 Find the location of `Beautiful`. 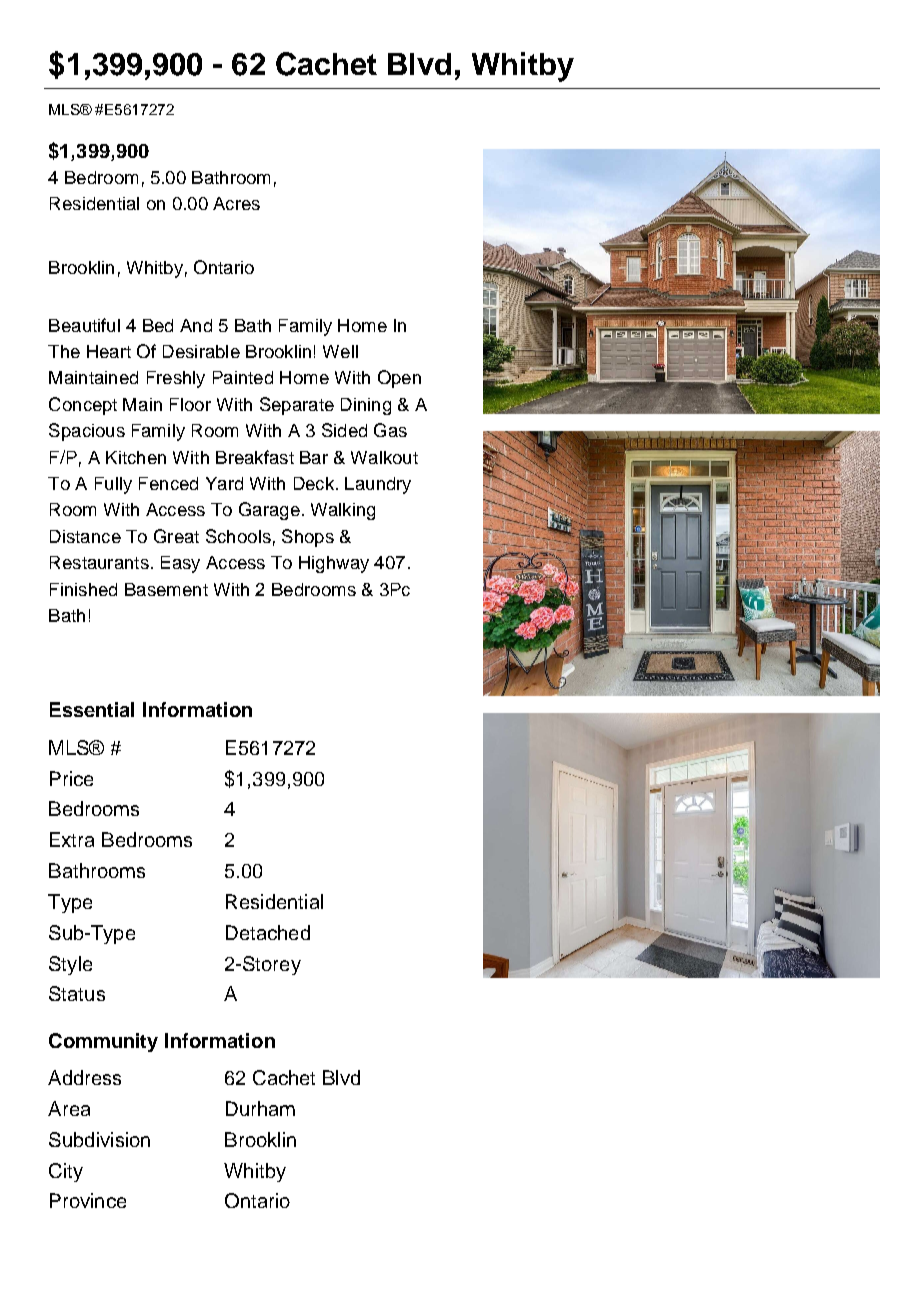

Beautiful is located at coordinates (84, 325).
